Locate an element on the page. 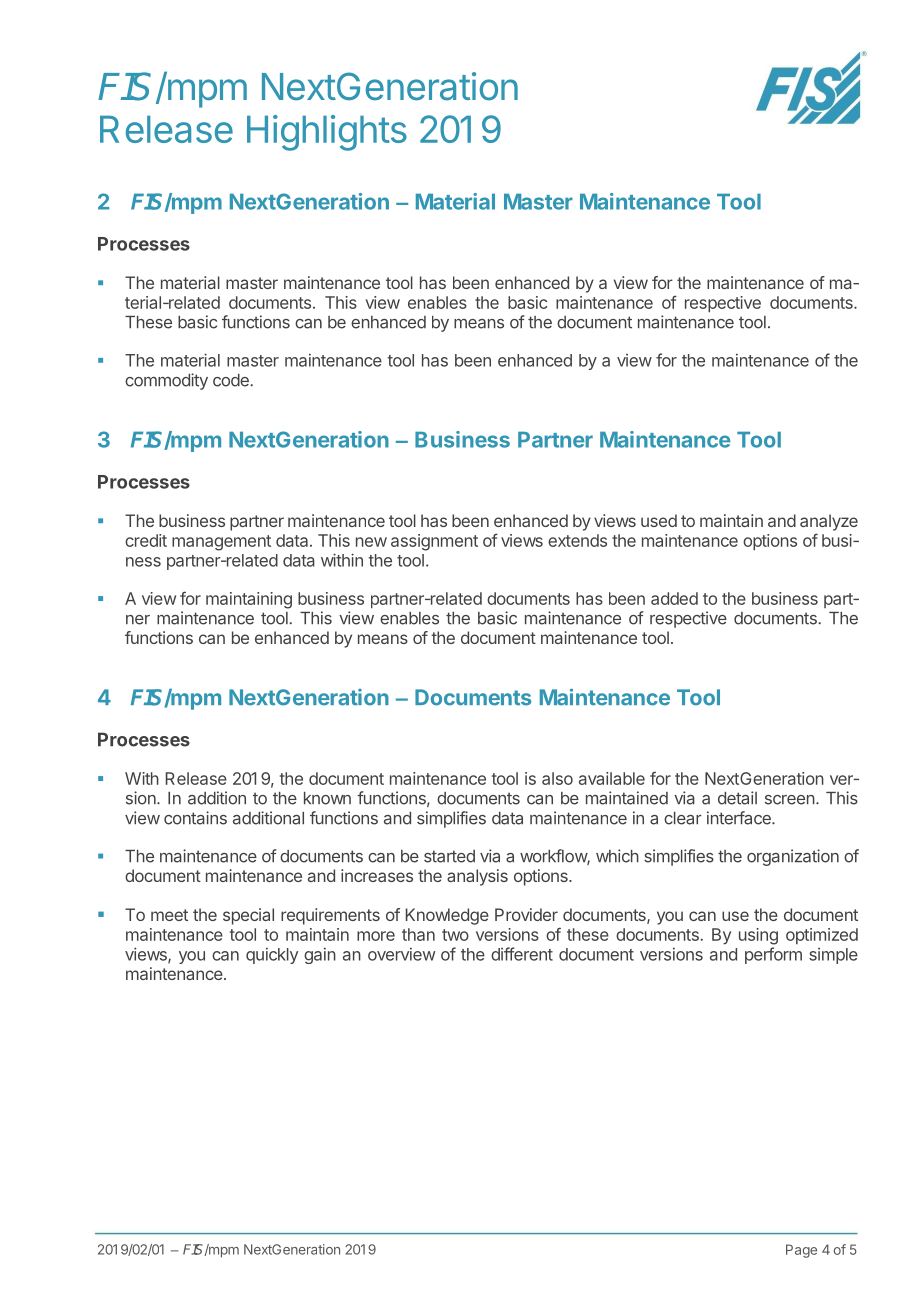 Image resolution: width=924 pixels, height=1308 pixels. contains is located at coordinates (195, 818).
